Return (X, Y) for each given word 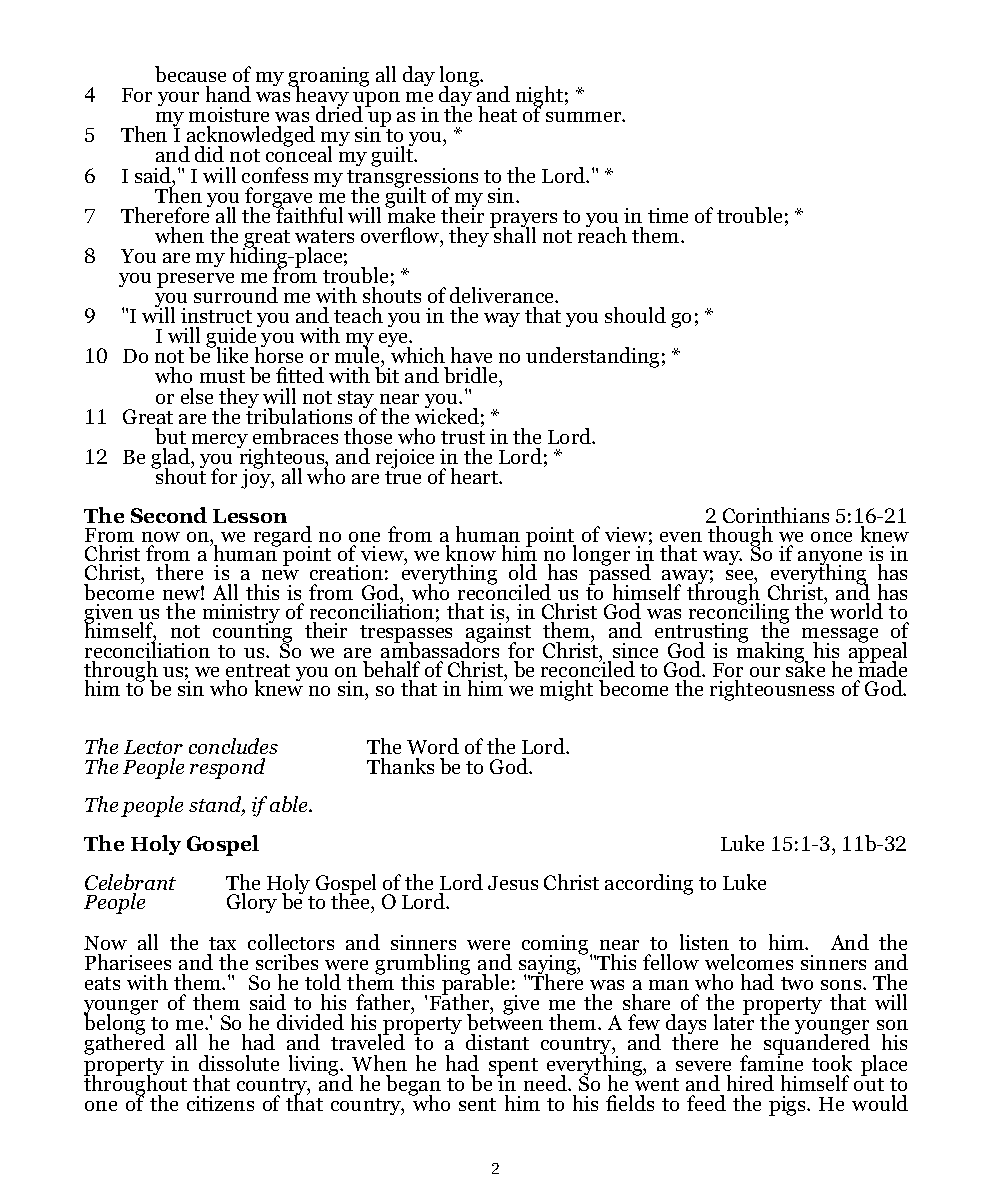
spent (513, 1068)
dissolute (239, 1063)
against (498, 633)
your (178, 99)
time (668, 215)
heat (497, 114)
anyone (830, 559)
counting (252, 633)
